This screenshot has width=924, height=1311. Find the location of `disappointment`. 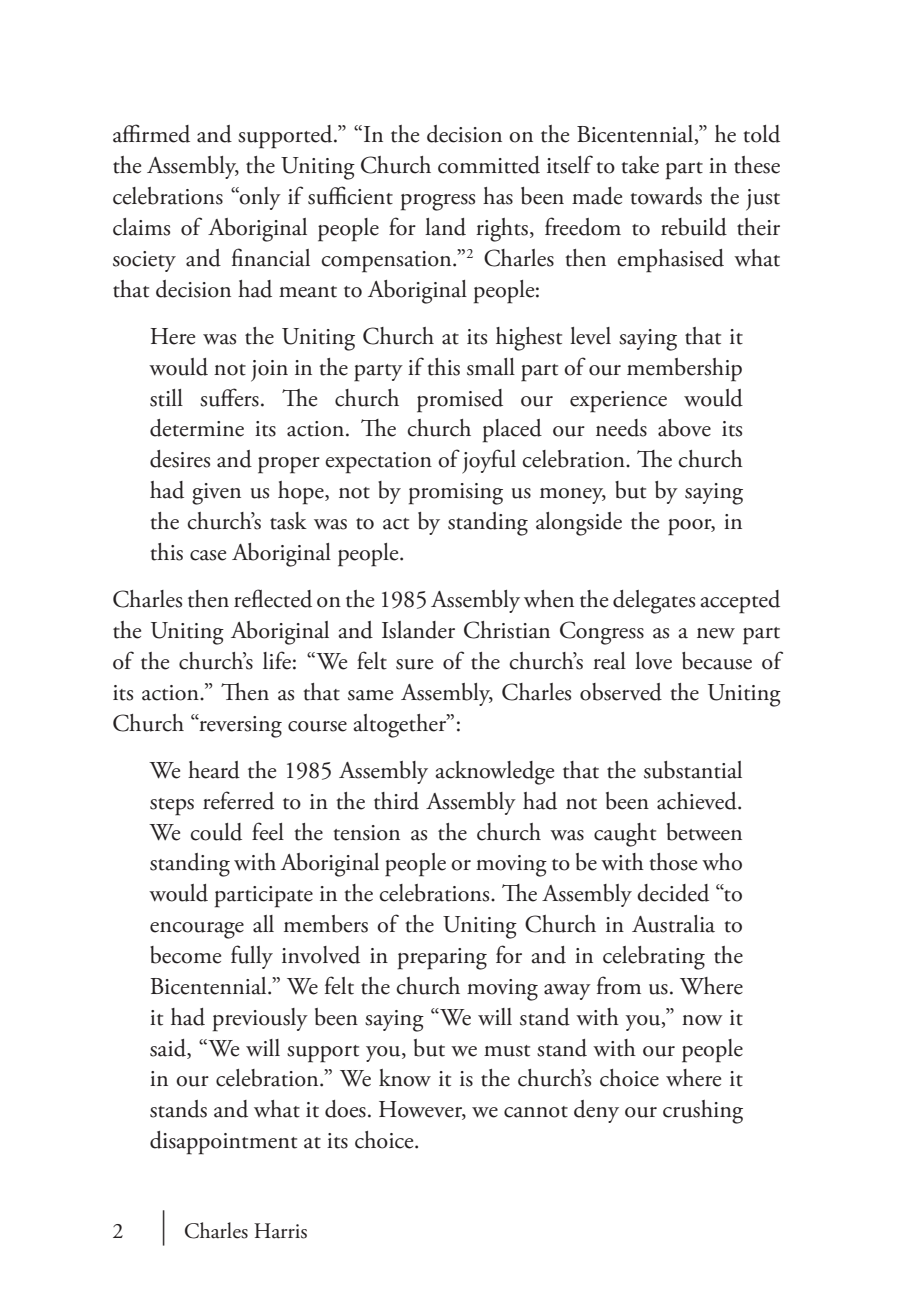

disappointment is located at coordinates (223, 1143).
